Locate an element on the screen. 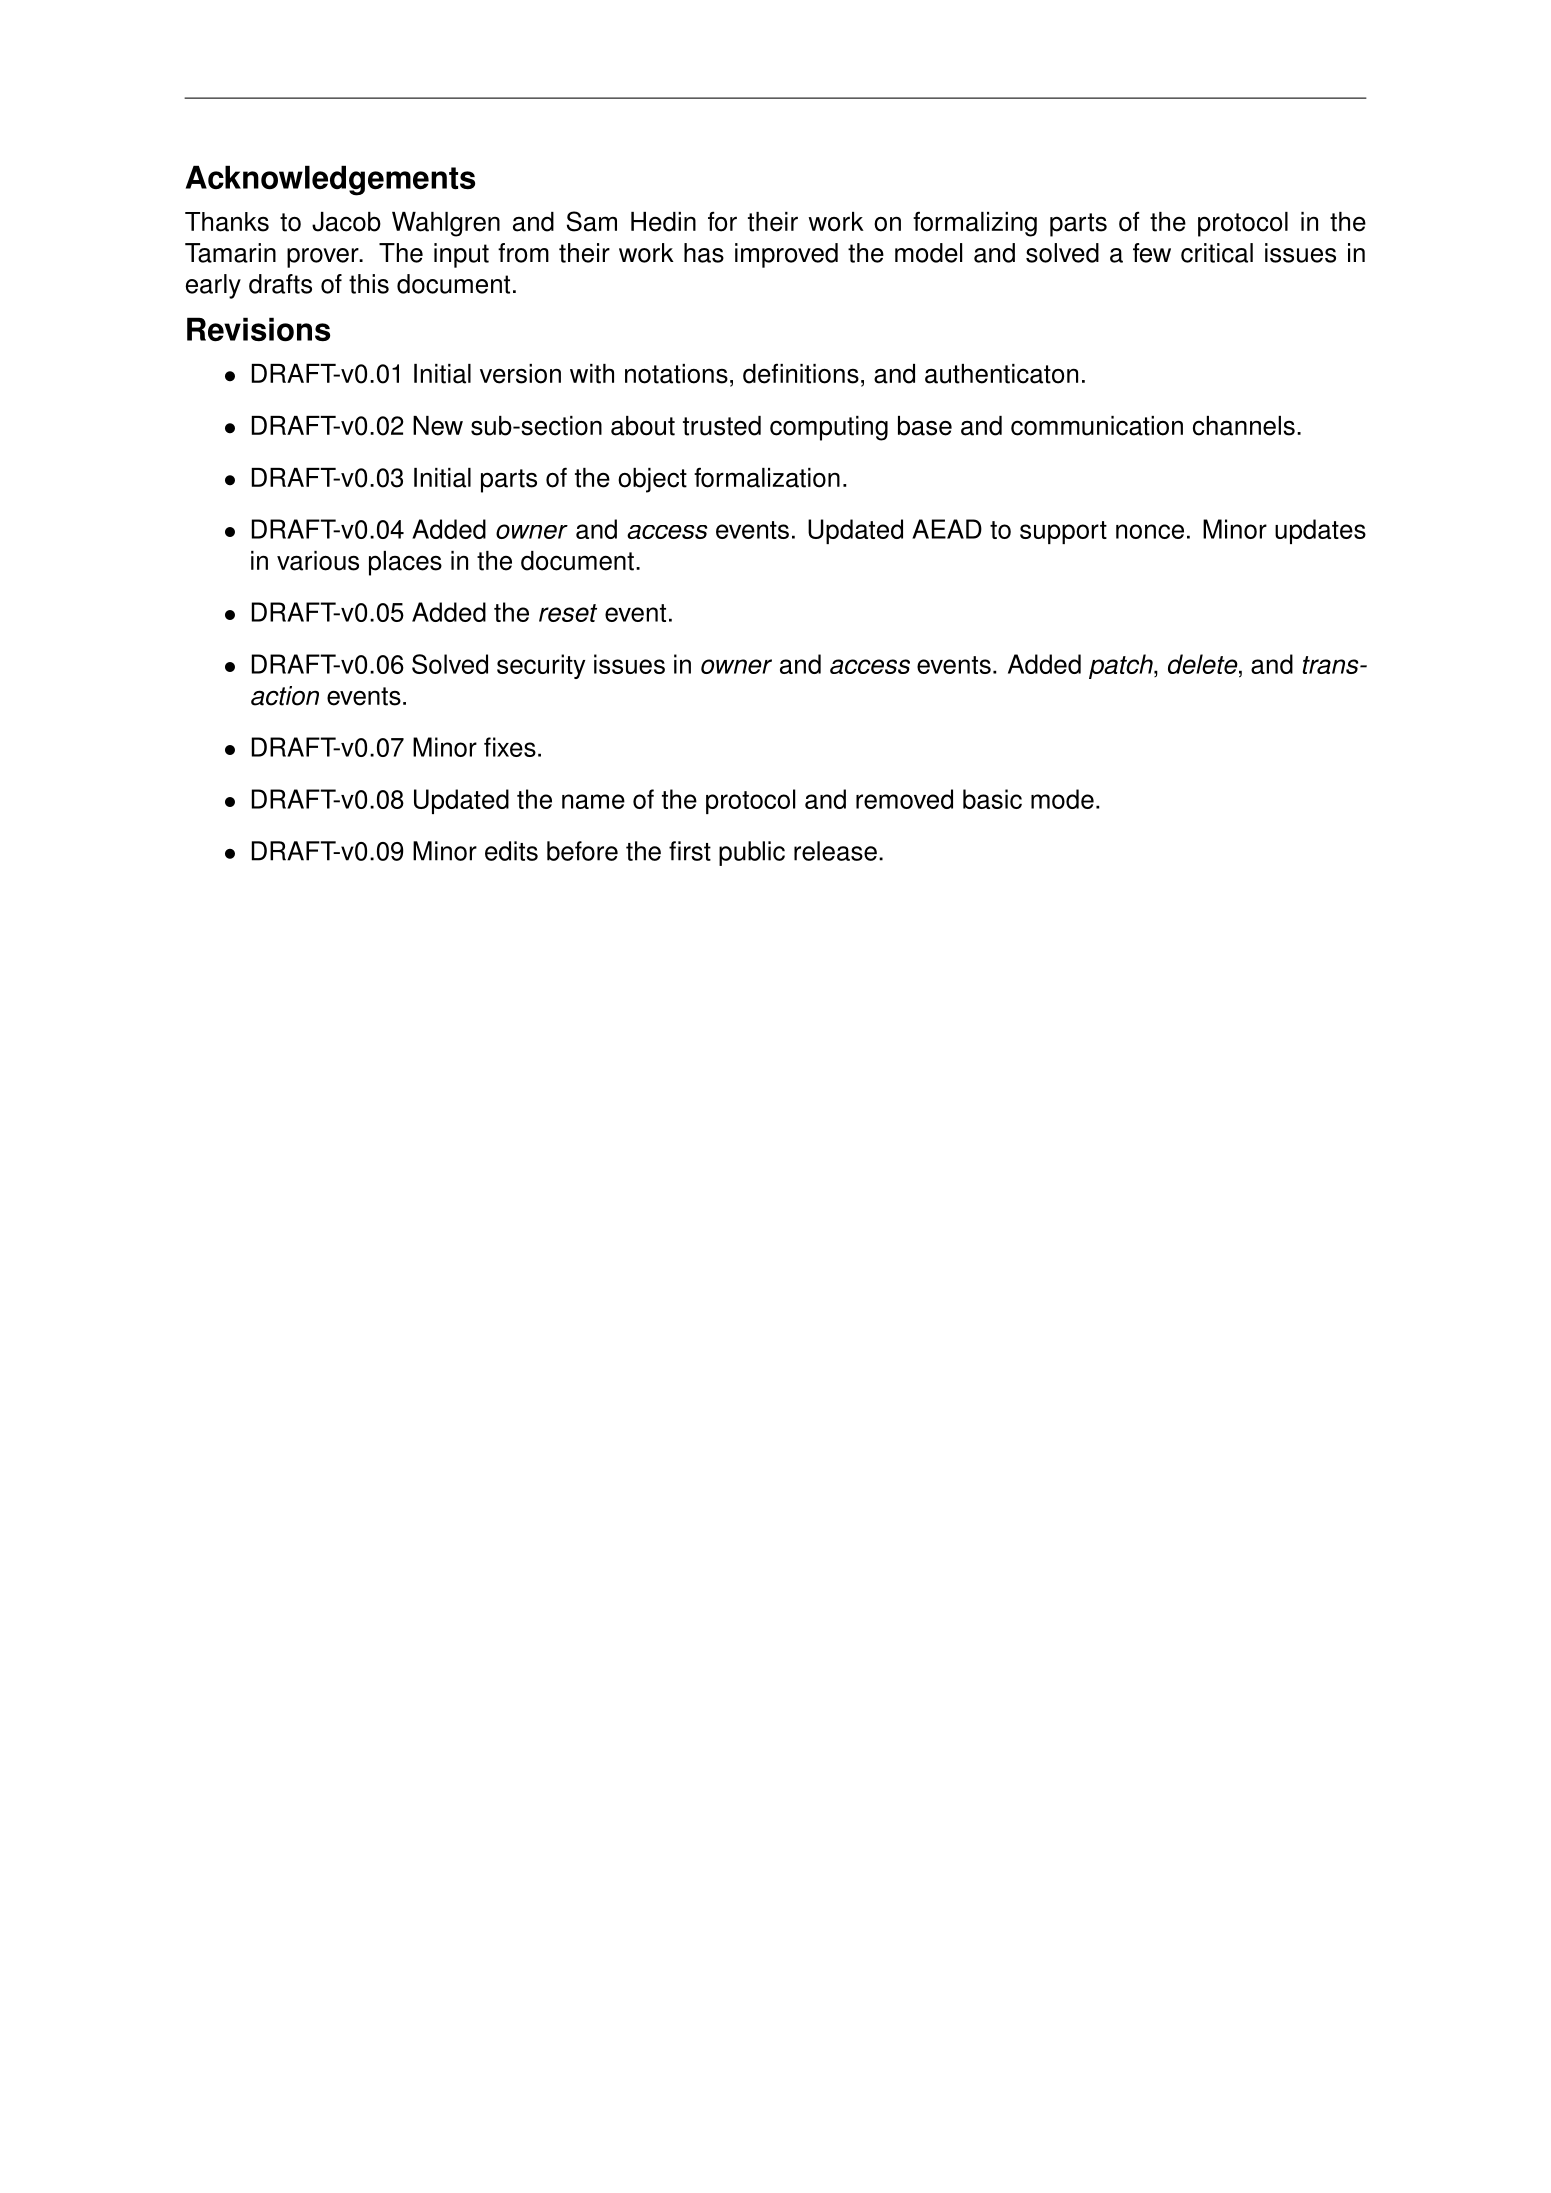 The image size is (1551, 2193). edits is located at coordinates (511, 851).
